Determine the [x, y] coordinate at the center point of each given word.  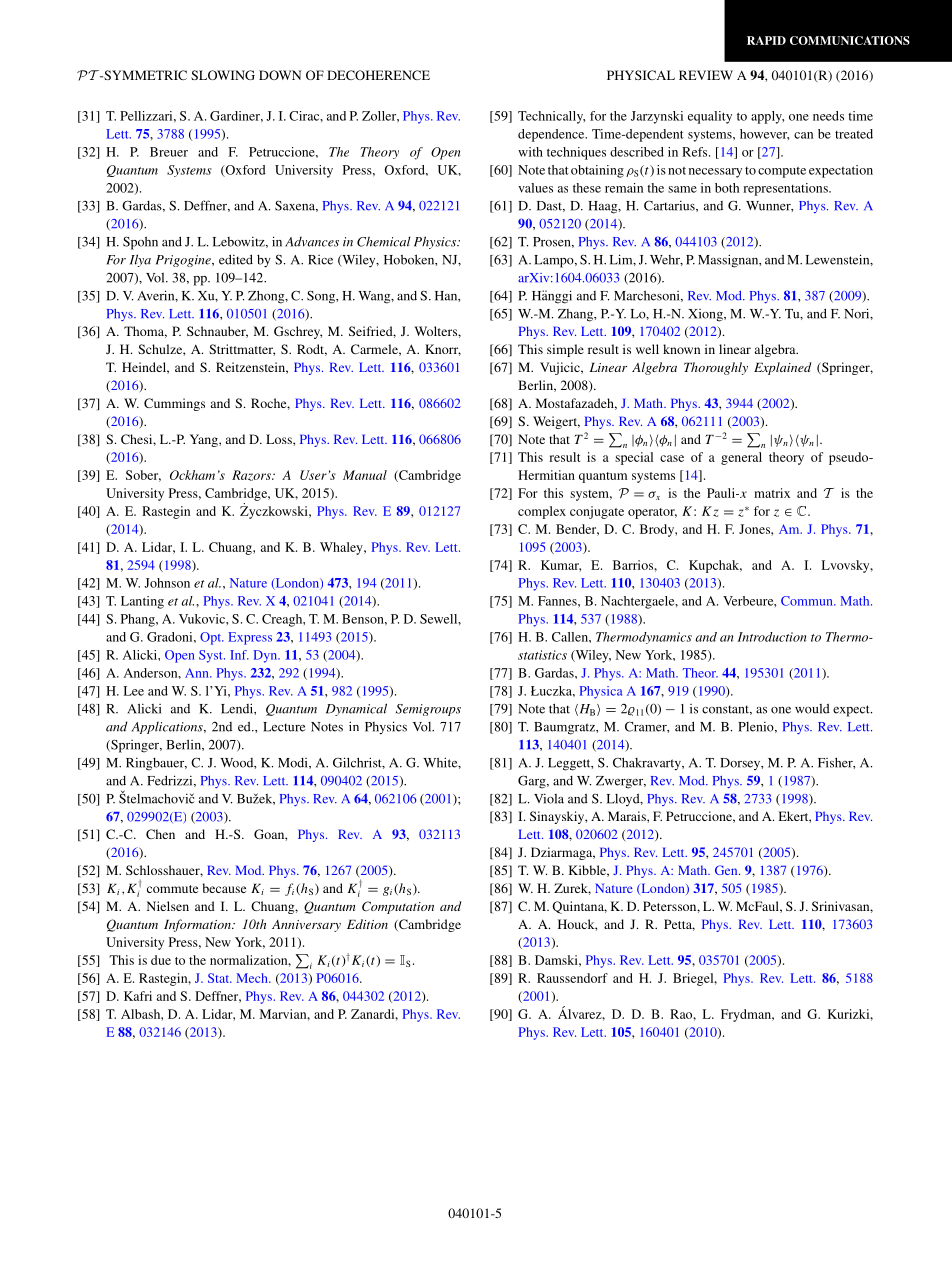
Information [198, 925]
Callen [571, 637]
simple [565, 350]
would [812, 709]
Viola [549, 799]
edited [236, 259]
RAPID [766, 40]
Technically [551, 117]
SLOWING [223, 75]
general [741, 458]
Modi [294, 763]
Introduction [772, 637]
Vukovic [203, 619]
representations [786, 189]
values [535, 188]
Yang [205, 440]
